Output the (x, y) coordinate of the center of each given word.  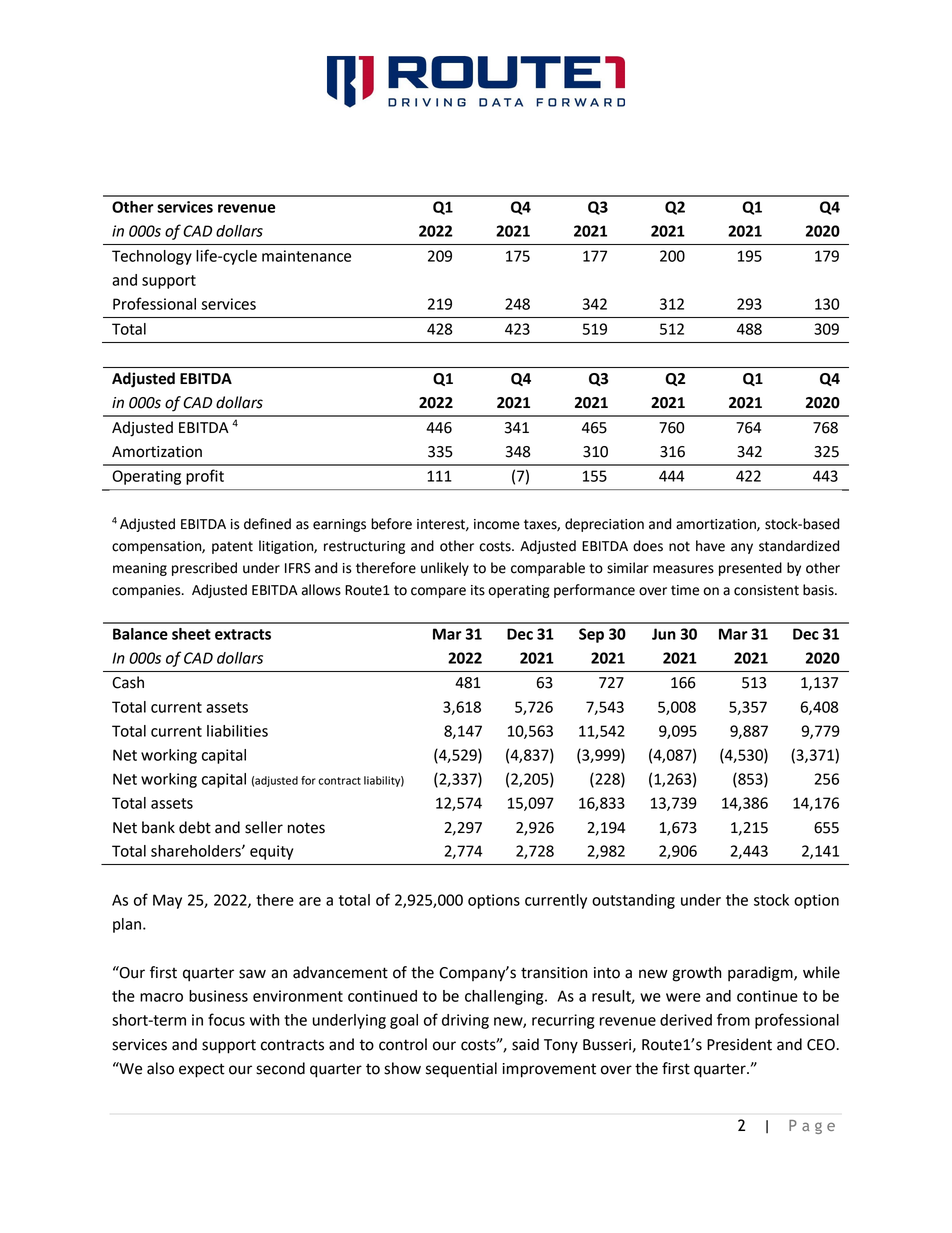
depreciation (604, 525)
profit (205, 477)
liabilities (237, 731)
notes (306, 828)
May (167, 901)
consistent (766, 590)
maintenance (306, 256)
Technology (152, 257)
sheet (191, 634)
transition (554, 973)
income (497, 524)
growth (696, 974)
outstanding (633, 901)
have (710, 546)
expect (202, 1070)
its (478, 590)
